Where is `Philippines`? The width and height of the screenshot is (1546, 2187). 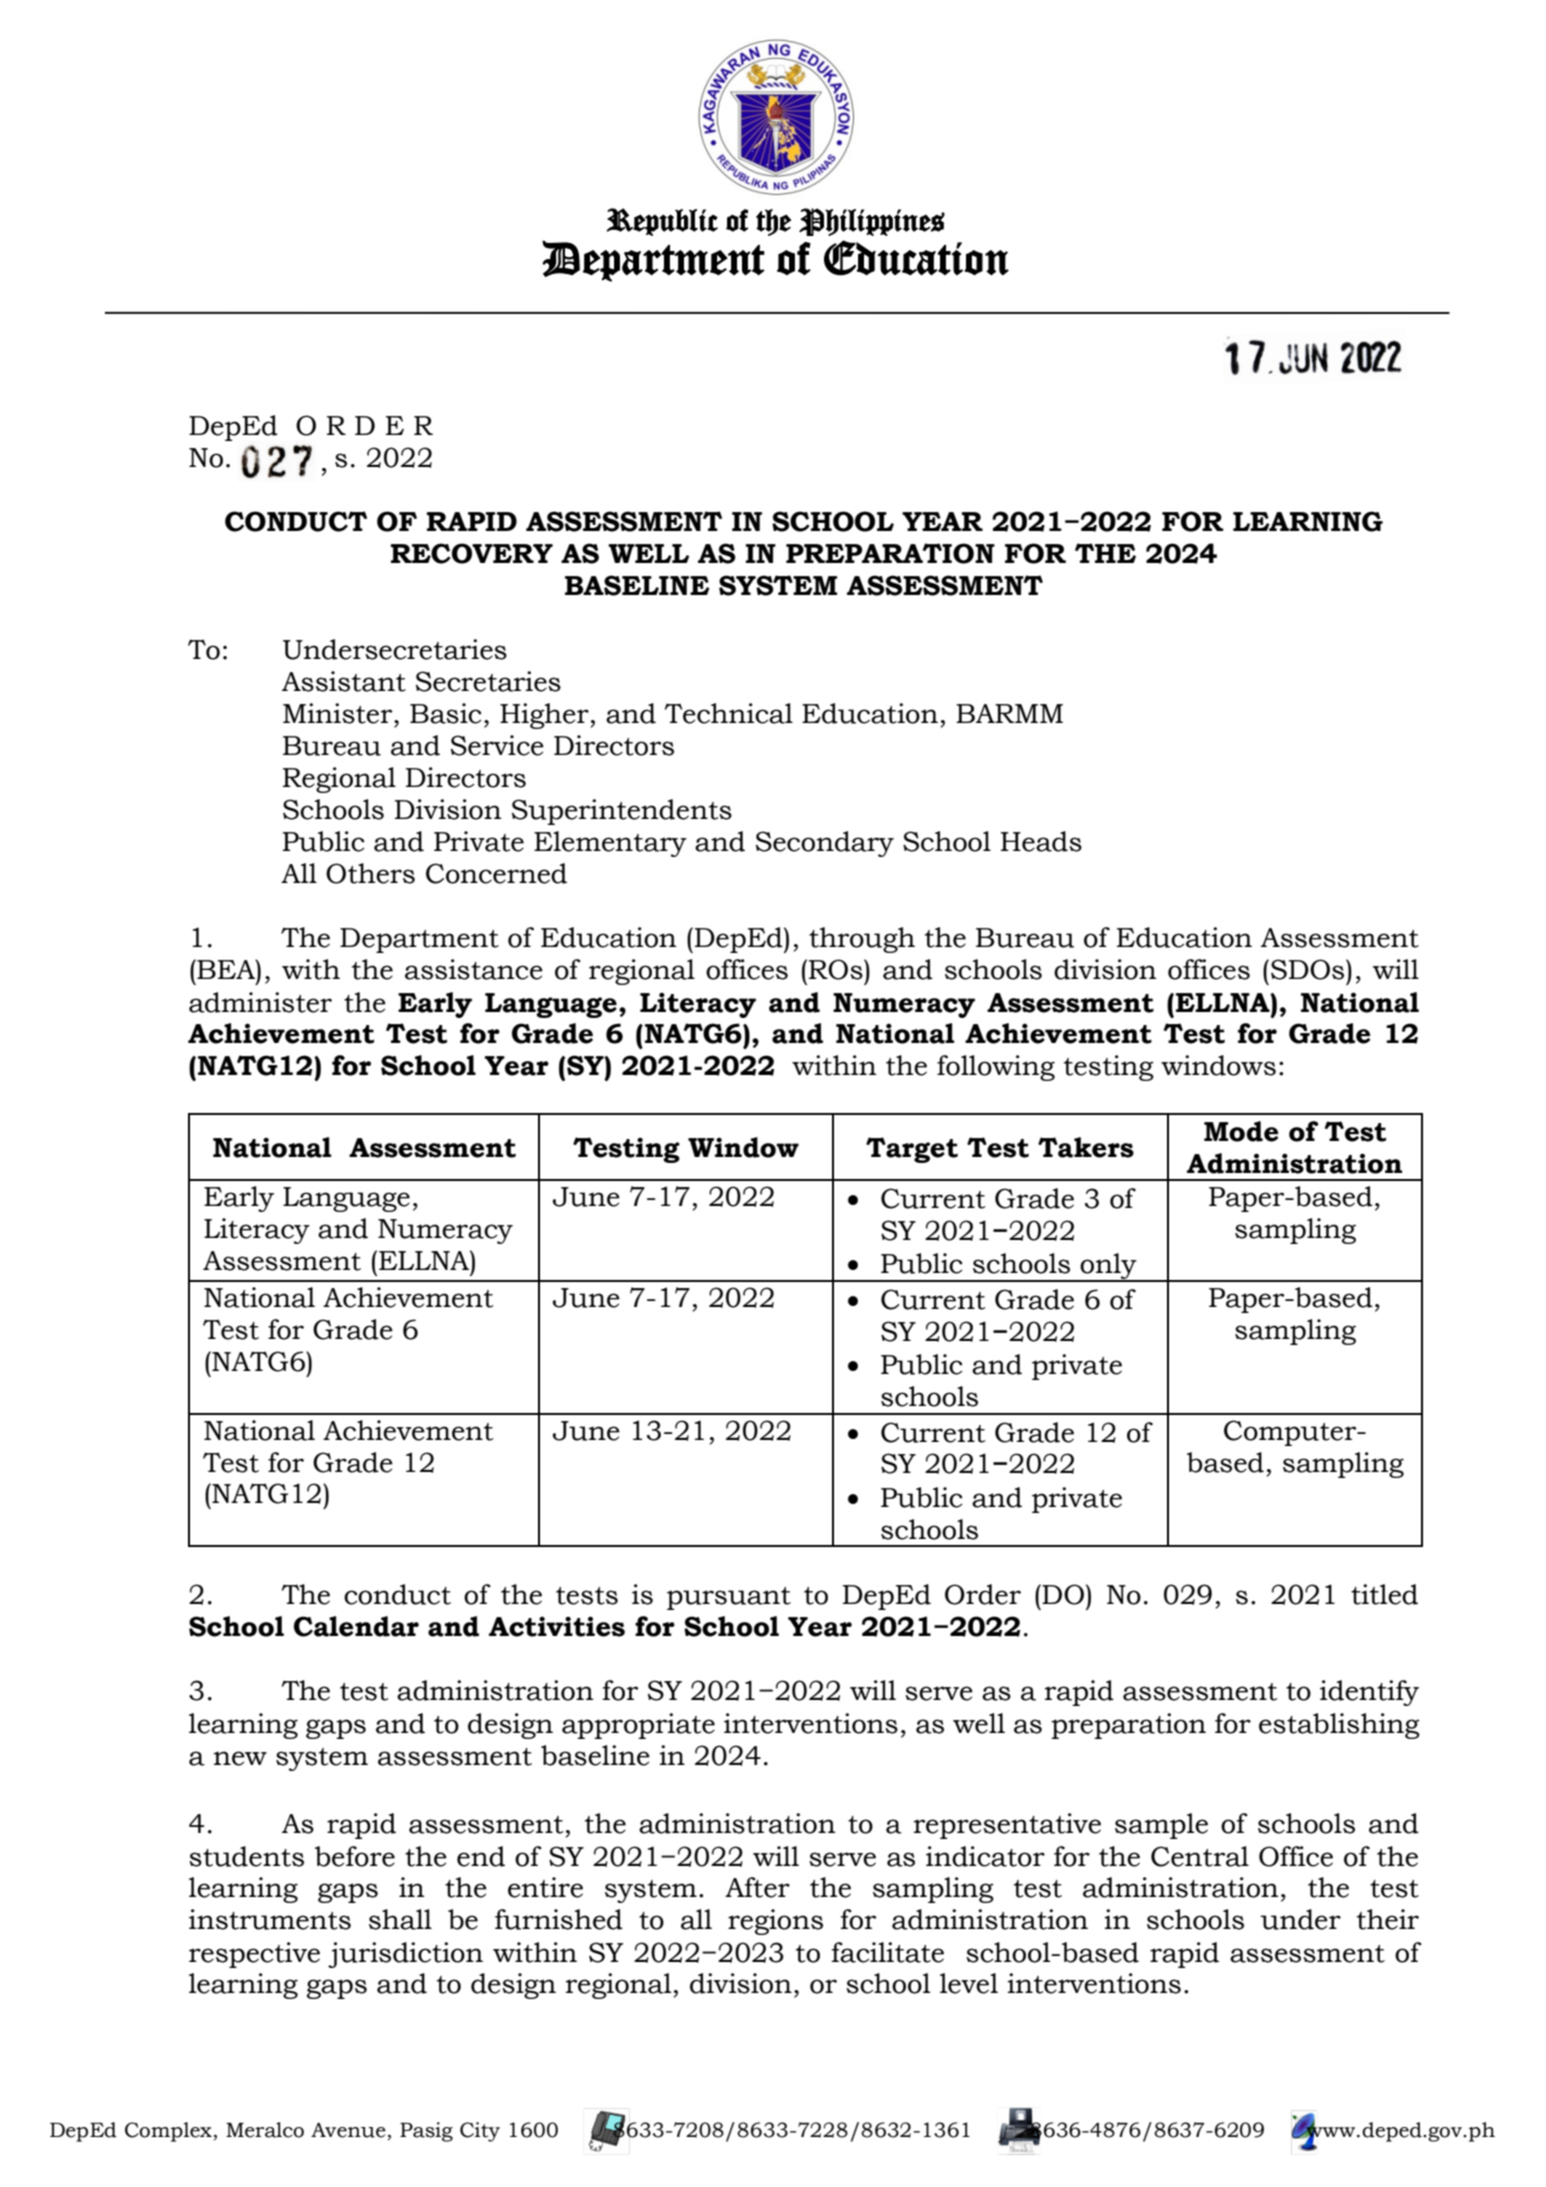 Philippines is located at coordinates (872, 222).
